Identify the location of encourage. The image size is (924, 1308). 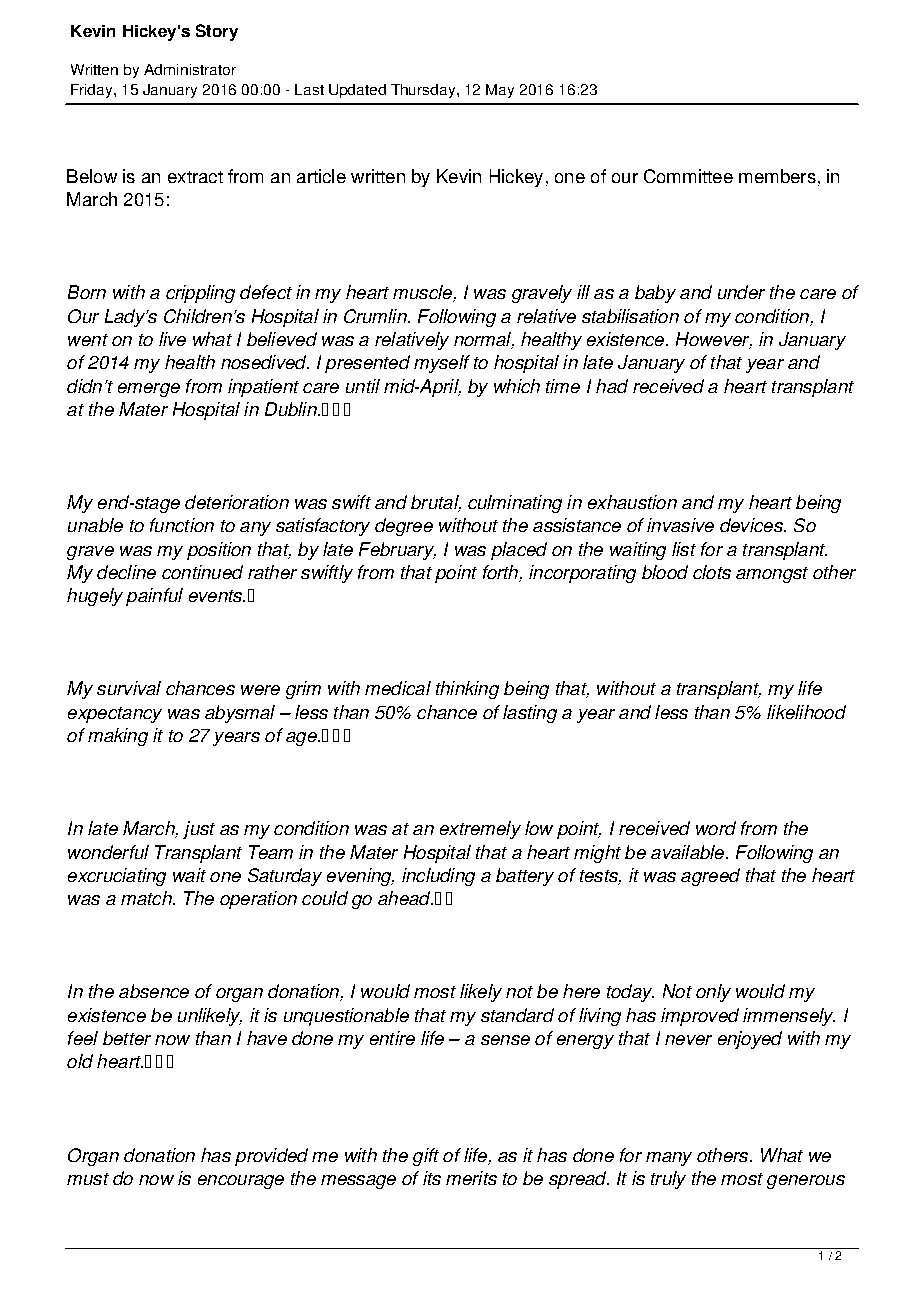
(241, 1182).
